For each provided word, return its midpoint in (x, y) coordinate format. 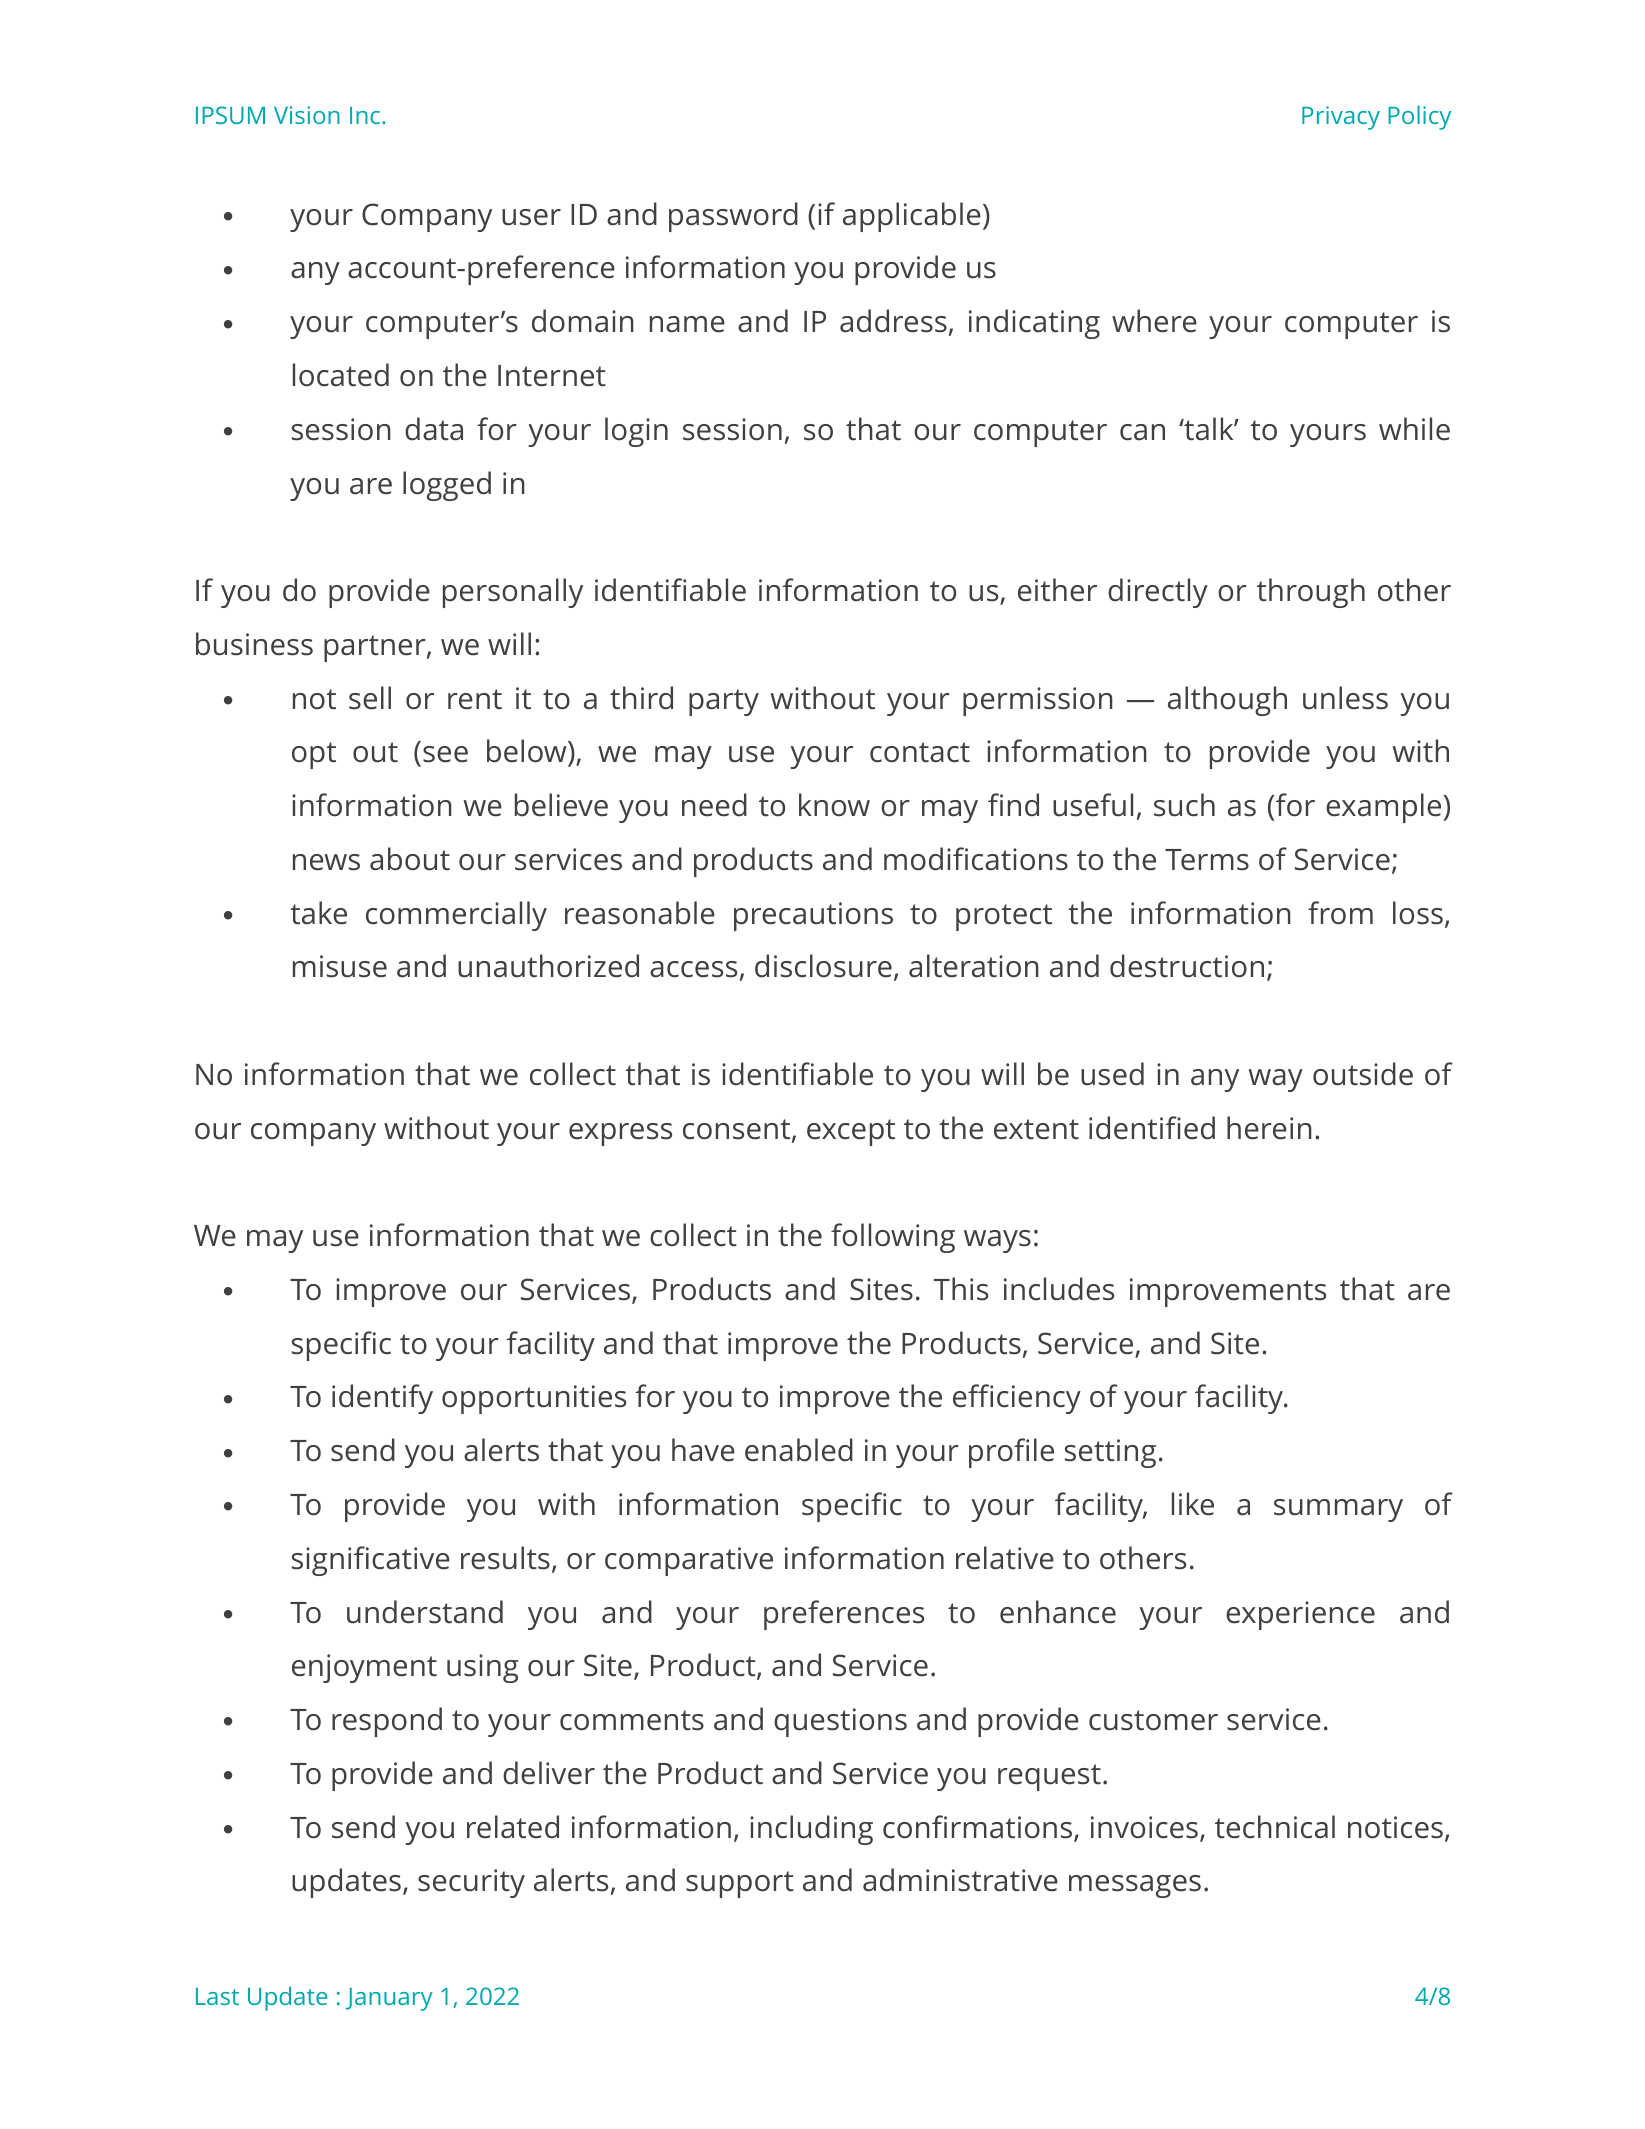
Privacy (1341, 118)
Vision (307, 115)
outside (1363, 1074)
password (733, 217)
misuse (340, 966)
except (851, 1132)
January (389, 1999)
